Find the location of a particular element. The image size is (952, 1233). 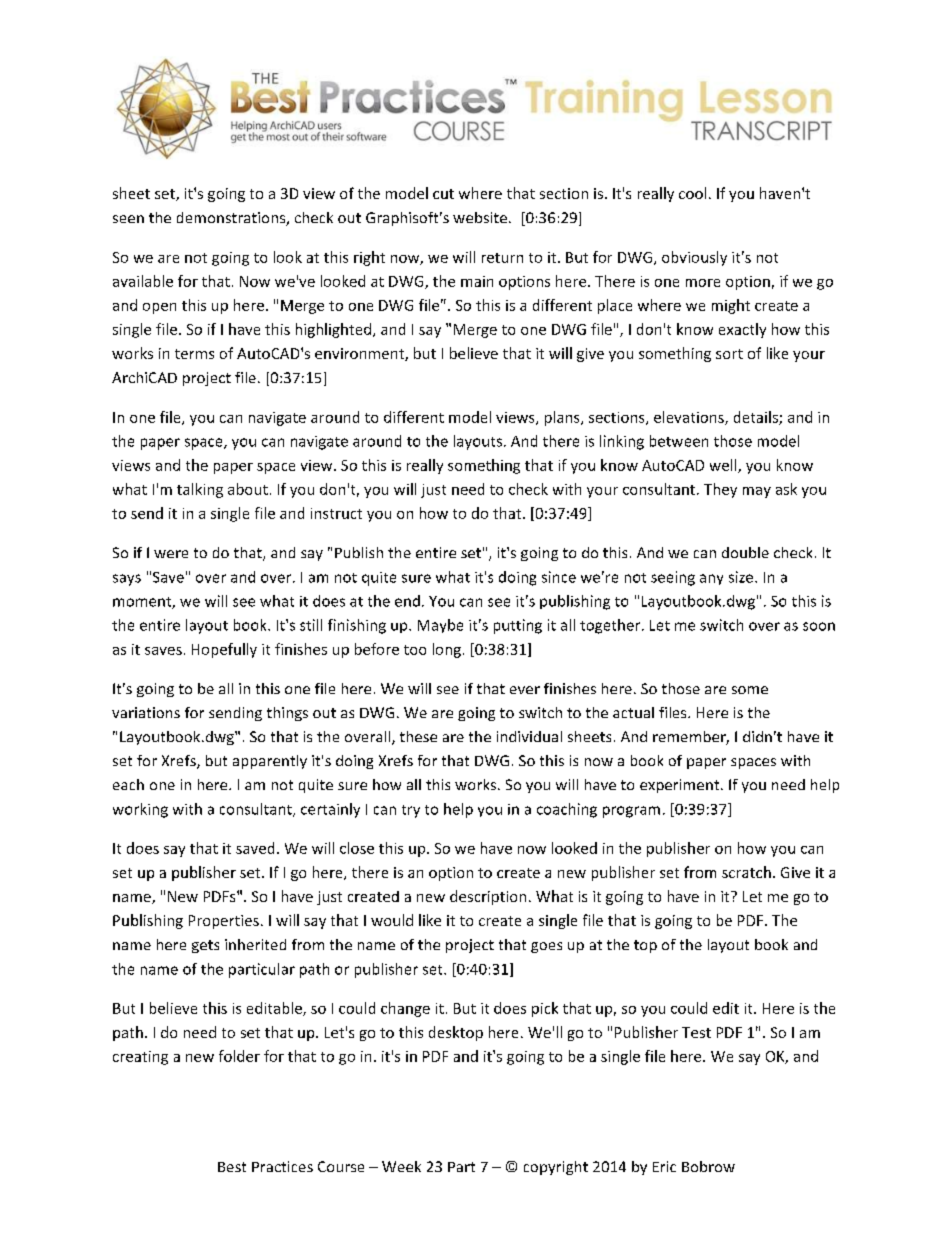

Best is located at coordinates (232, 1167).
